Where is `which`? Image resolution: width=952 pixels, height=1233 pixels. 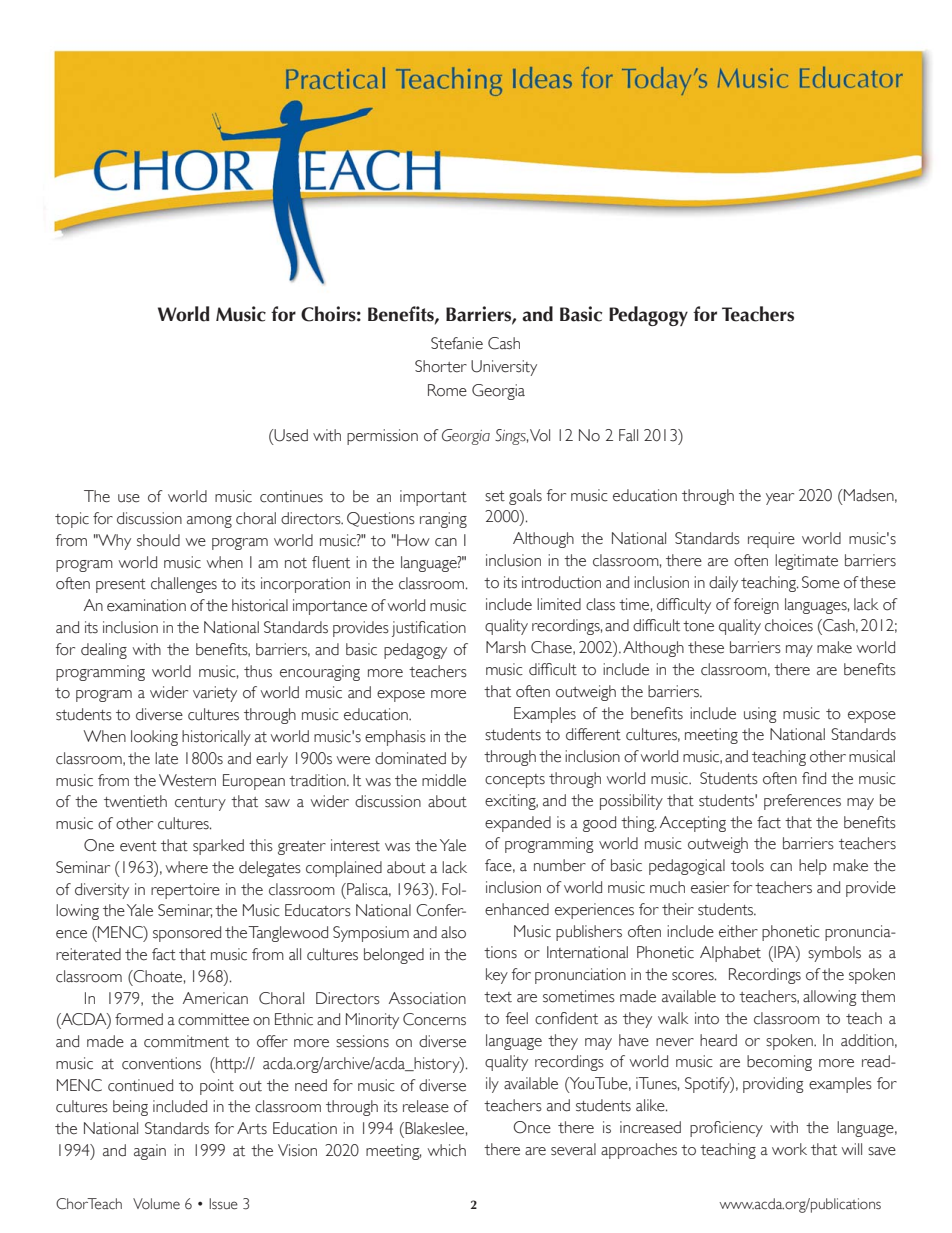
which is located at coordinates (447, 1150).
